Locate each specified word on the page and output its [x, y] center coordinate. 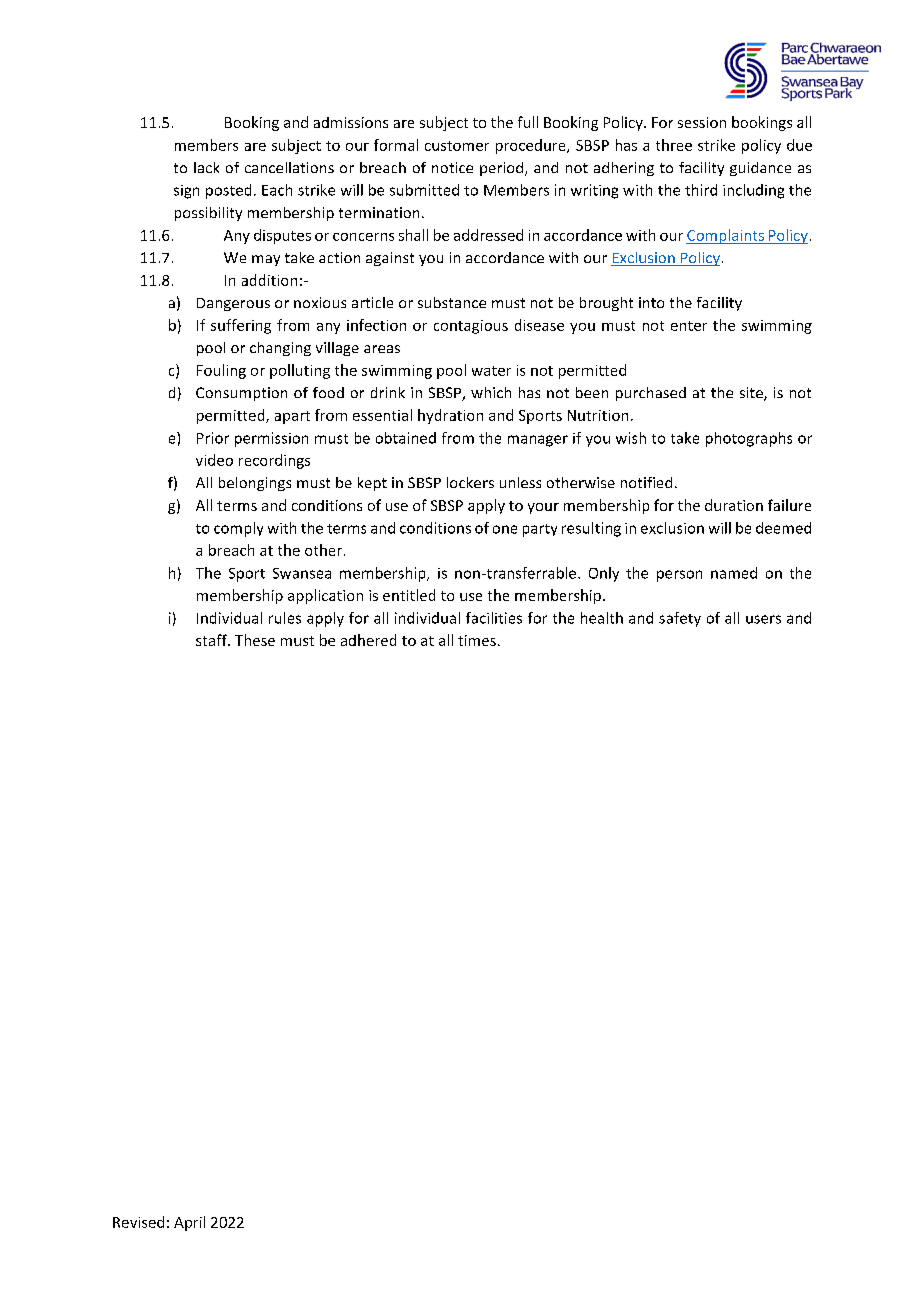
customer [457, 146]
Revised [138, 1222]
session [702, 122]
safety [680, 619]
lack [206, 167]
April [189, 1223]
